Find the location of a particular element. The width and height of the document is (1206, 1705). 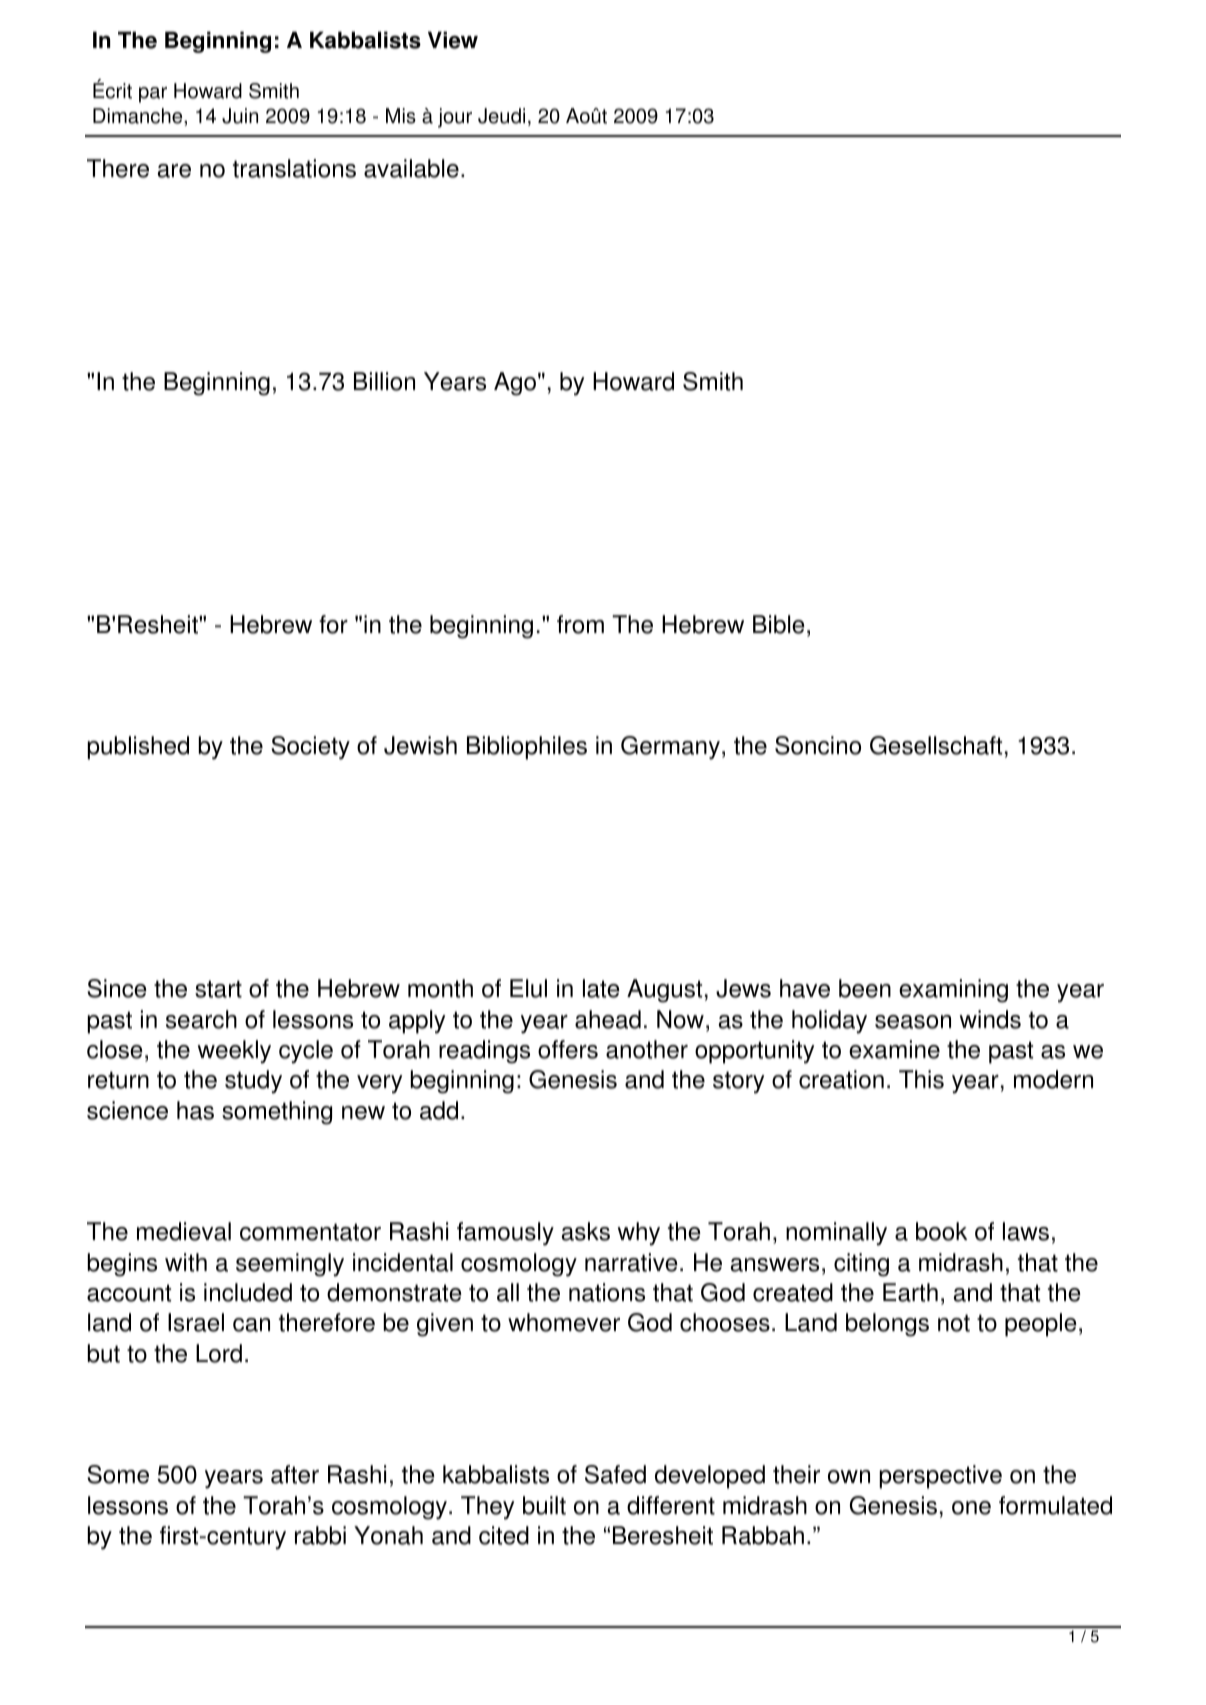

published is located at coordinates (138, 748).
